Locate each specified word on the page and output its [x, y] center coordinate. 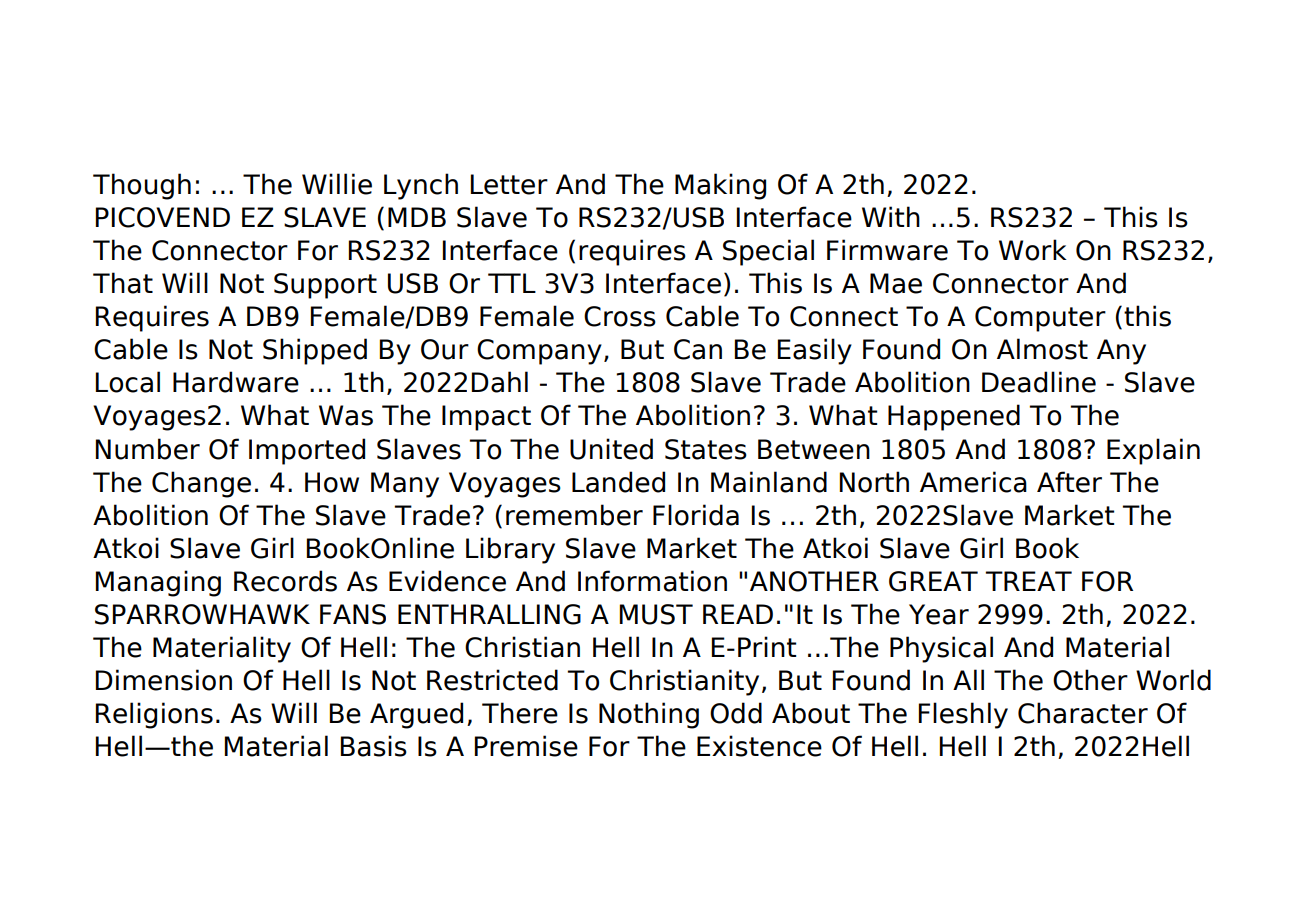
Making [720, 186]
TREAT [1028, 581]
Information [652, 581]
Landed [618, 482]
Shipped [315, 351]
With [891, 216]
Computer [1040, 319]
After [1069, 482]
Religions [154, 715]
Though [142, 186]
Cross [620, 316]
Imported [307, 451]
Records [285, 581]
